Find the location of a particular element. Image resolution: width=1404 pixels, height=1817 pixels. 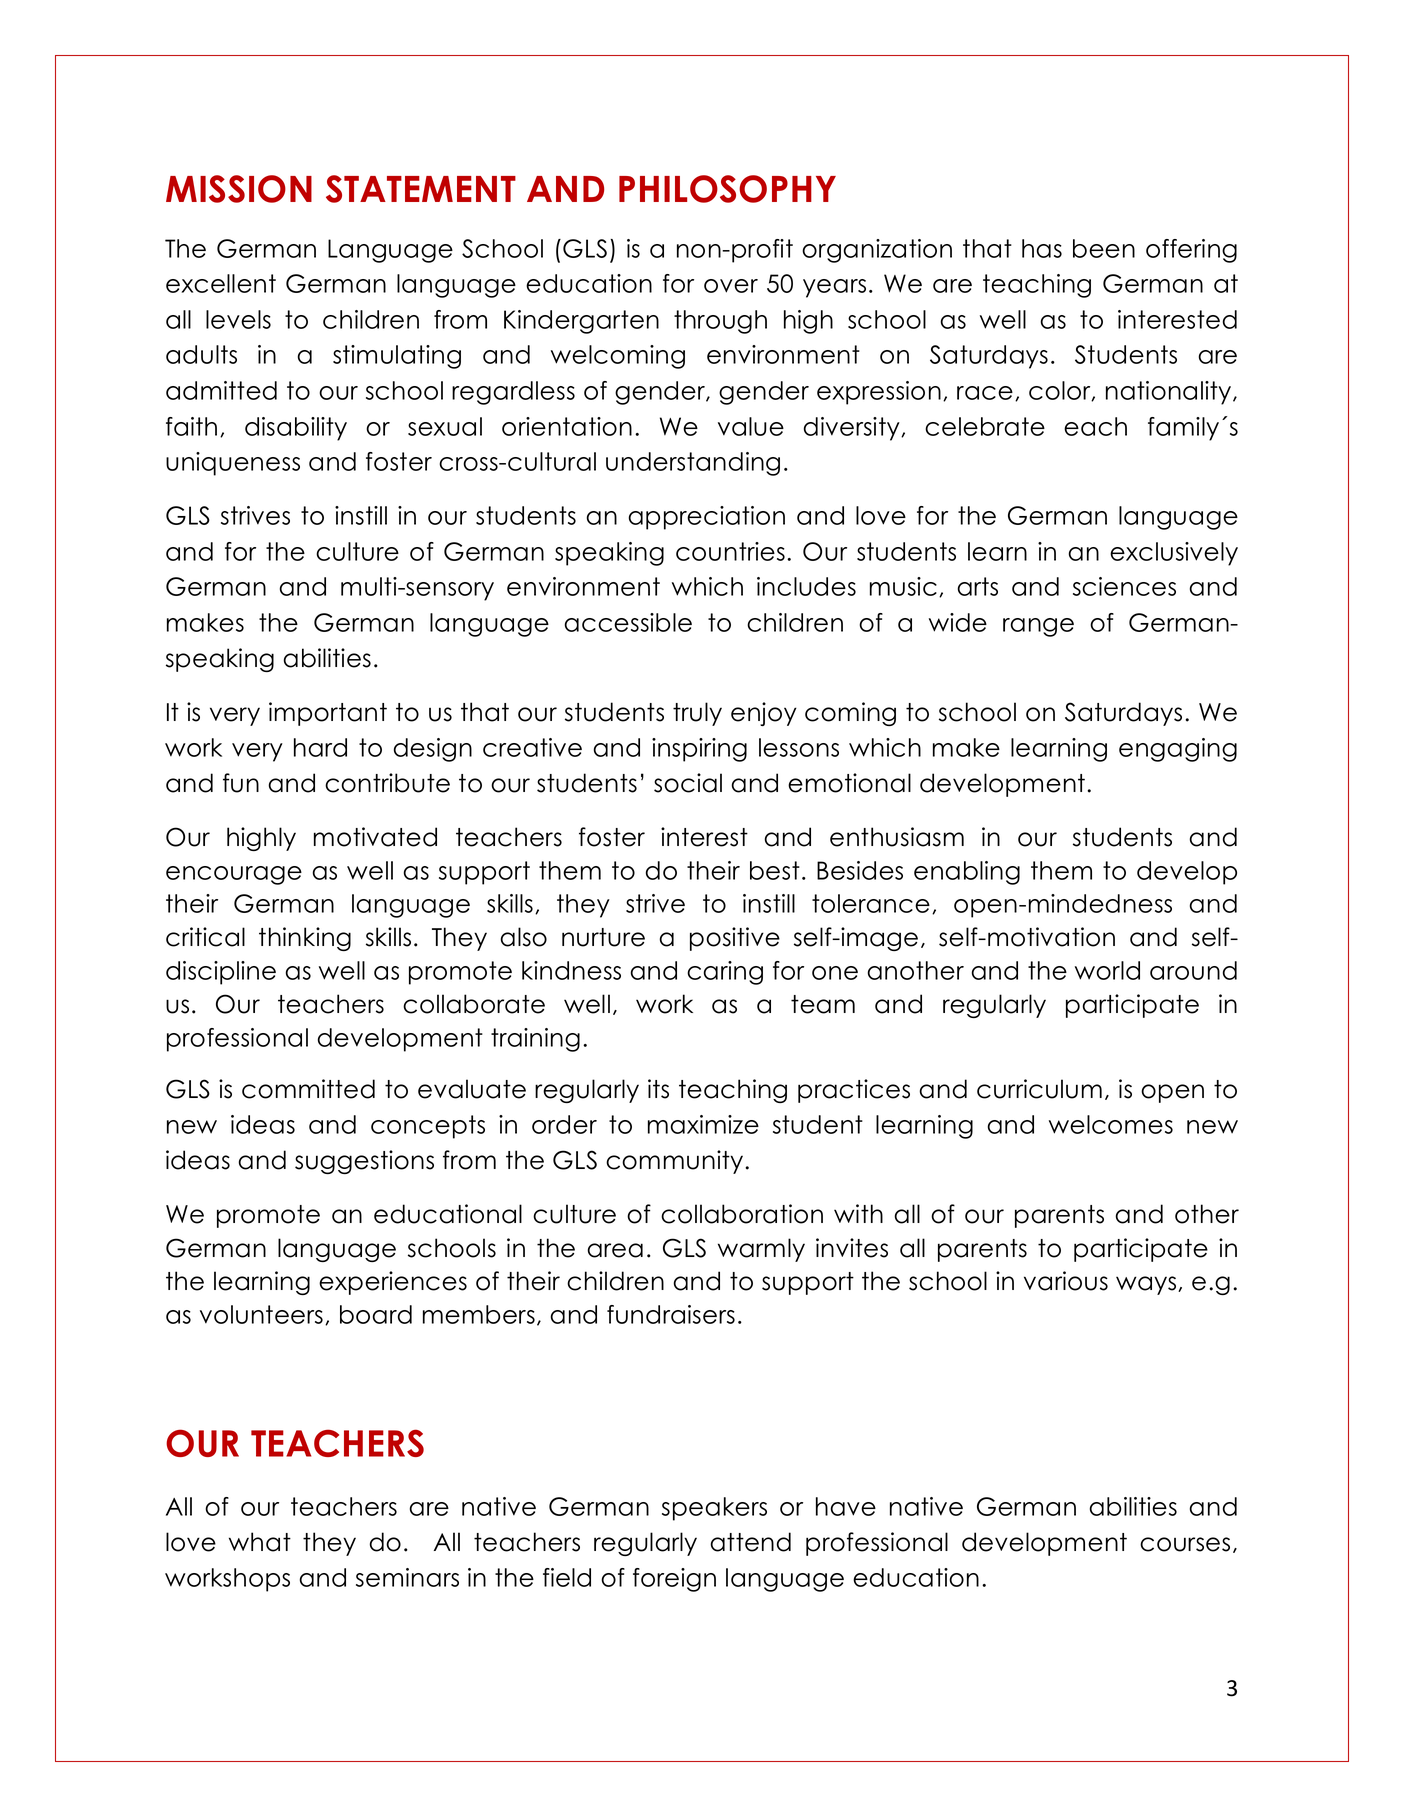

best is located at coordinates (775, 870).
